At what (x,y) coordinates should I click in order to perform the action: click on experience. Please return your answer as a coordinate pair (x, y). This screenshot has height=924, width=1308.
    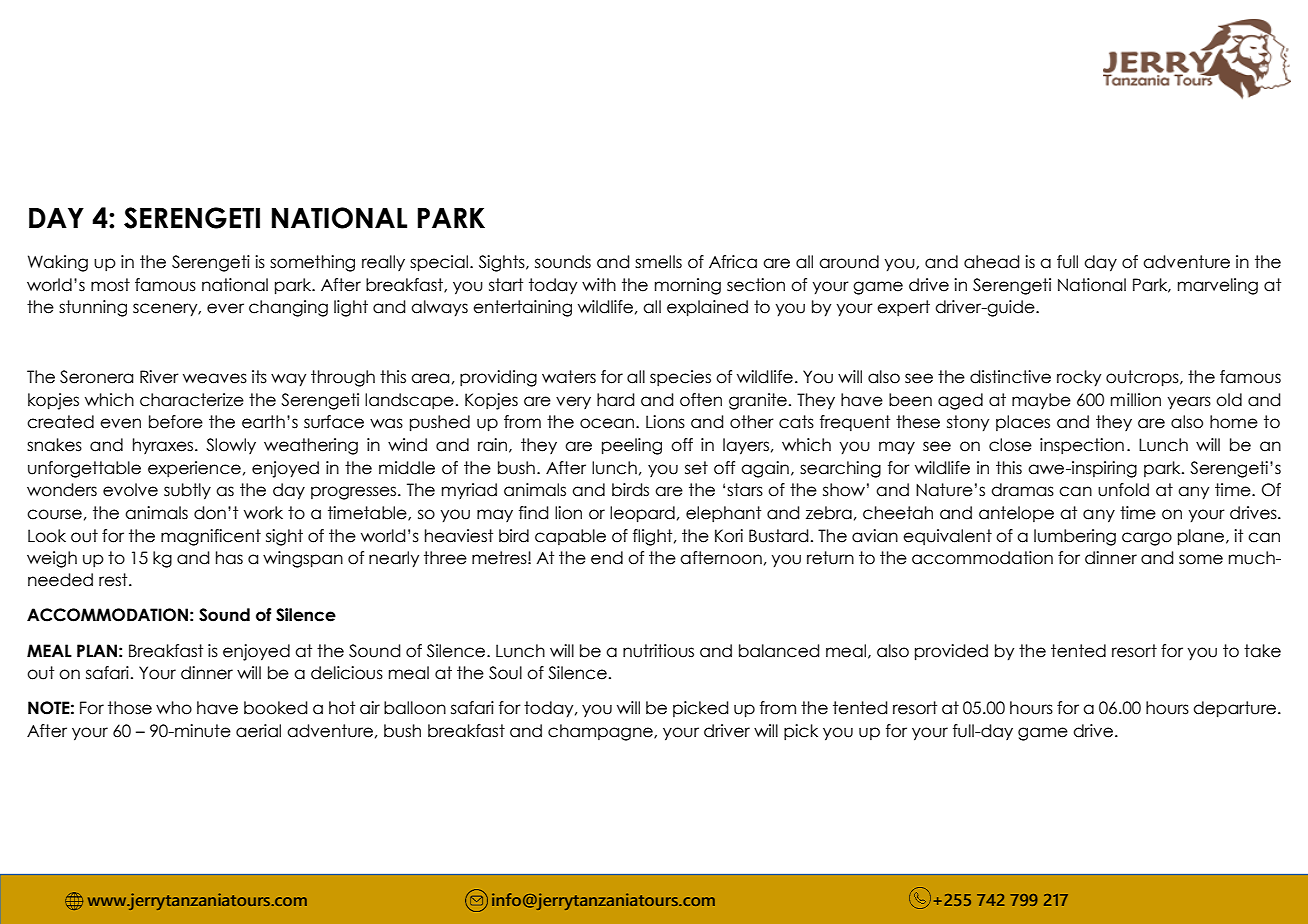
    Looking at the image, I should click on (194, 469).
